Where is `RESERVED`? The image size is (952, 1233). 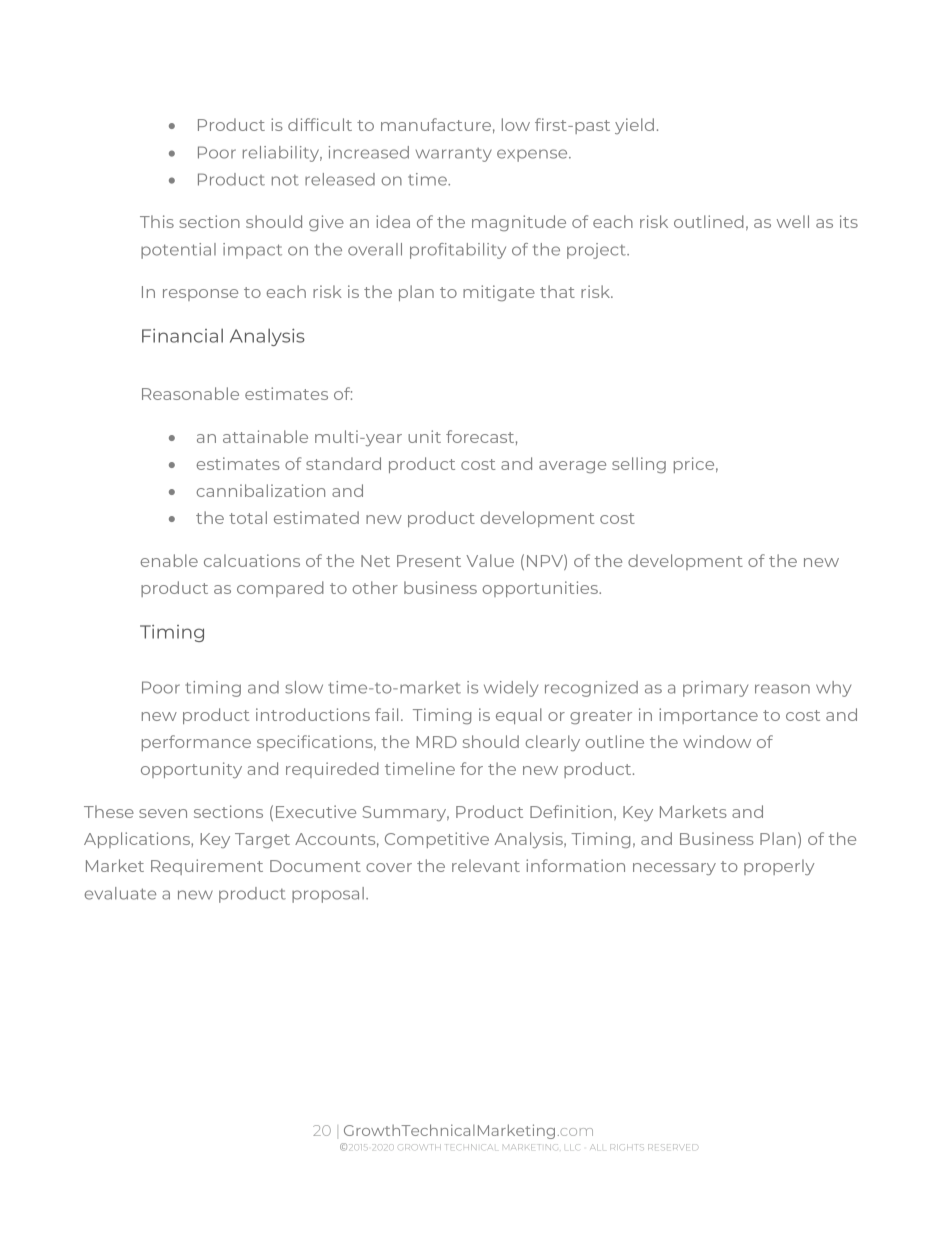 RESERVED is located at coordinates (672, 1147).
